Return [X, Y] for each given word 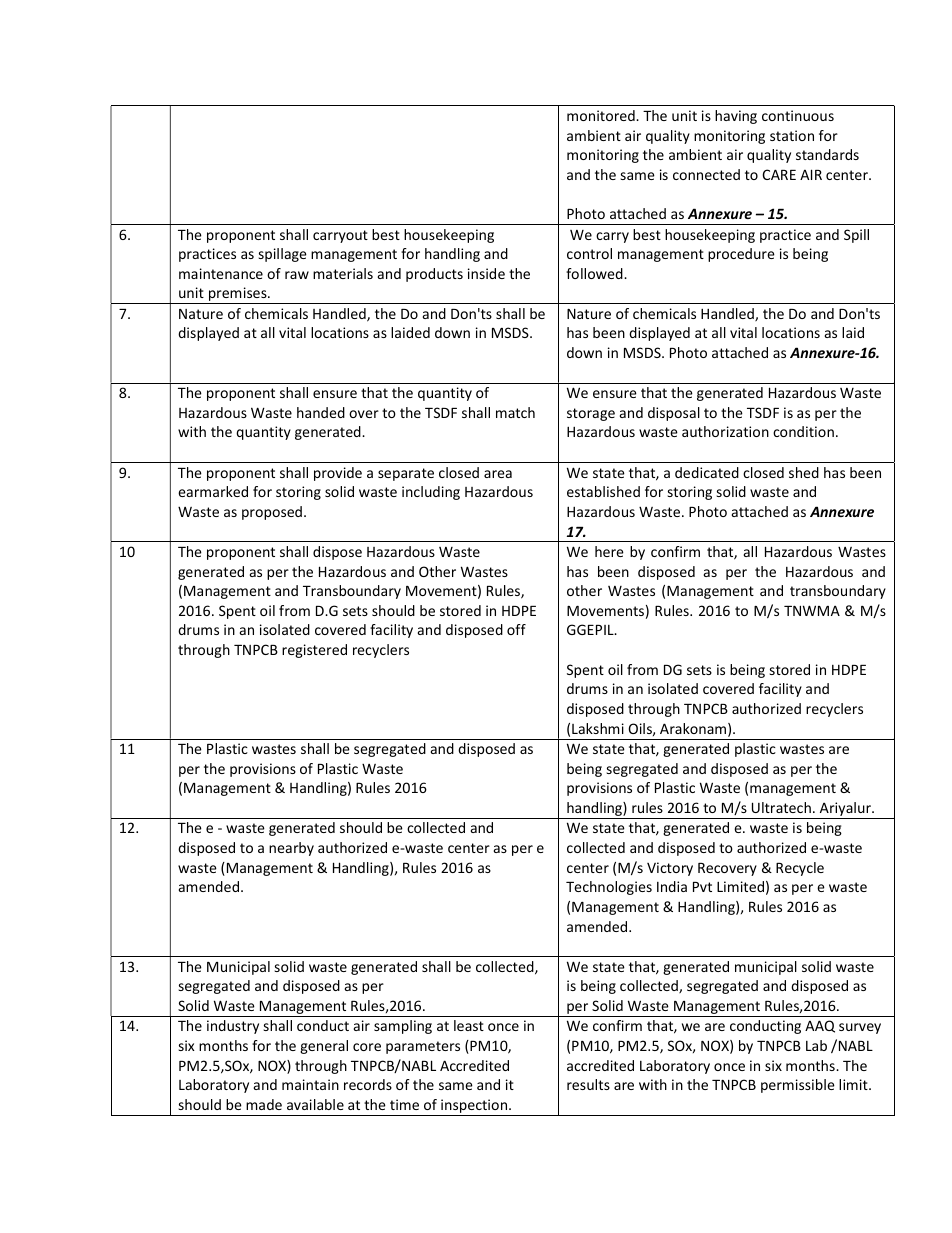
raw [297, 275]
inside [486, 273]
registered [314, 651]
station [792, 135]
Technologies [609, 888]
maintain [310, 1084]
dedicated [707, 472]
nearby [291, 849]
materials [343, 273]
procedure [741, 255]
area [498, 474]
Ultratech [781, 807]
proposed [272, 513]
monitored [602, 115]
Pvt [702, 887]
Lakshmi [598, 728]
